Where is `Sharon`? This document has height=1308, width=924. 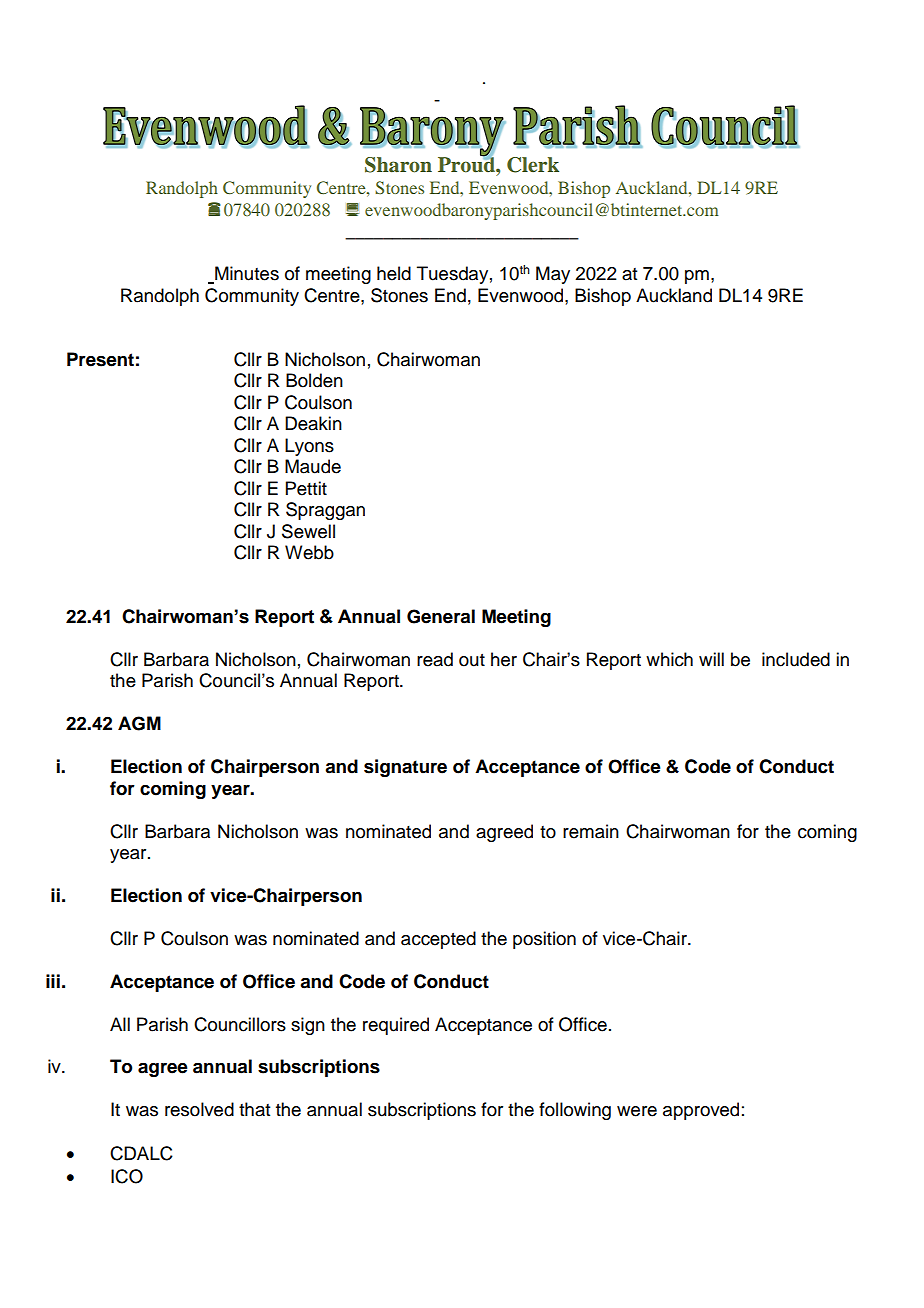
Sharon is located at coordinates (398, 165).
